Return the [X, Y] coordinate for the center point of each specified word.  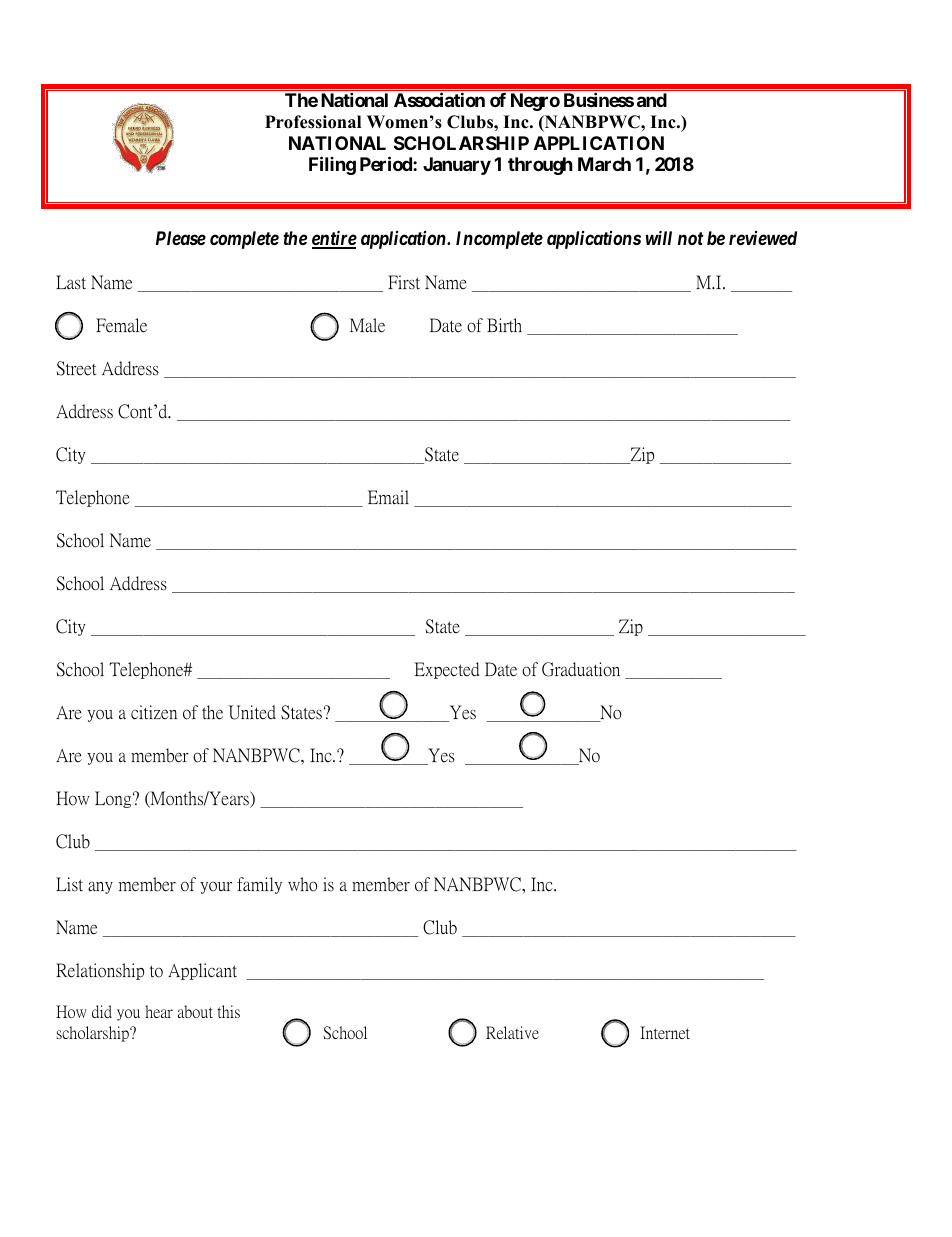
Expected [447, 670]
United [252, 712]
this [228, 1011]
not [690, 238]
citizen [154, 712]
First [404, 282]
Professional [313, 122]
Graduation [581, 669]
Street [76, 368]
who [302, 884]
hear [159, 1011]
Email [388, 497]
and [652, 100]
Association [439, 99]
